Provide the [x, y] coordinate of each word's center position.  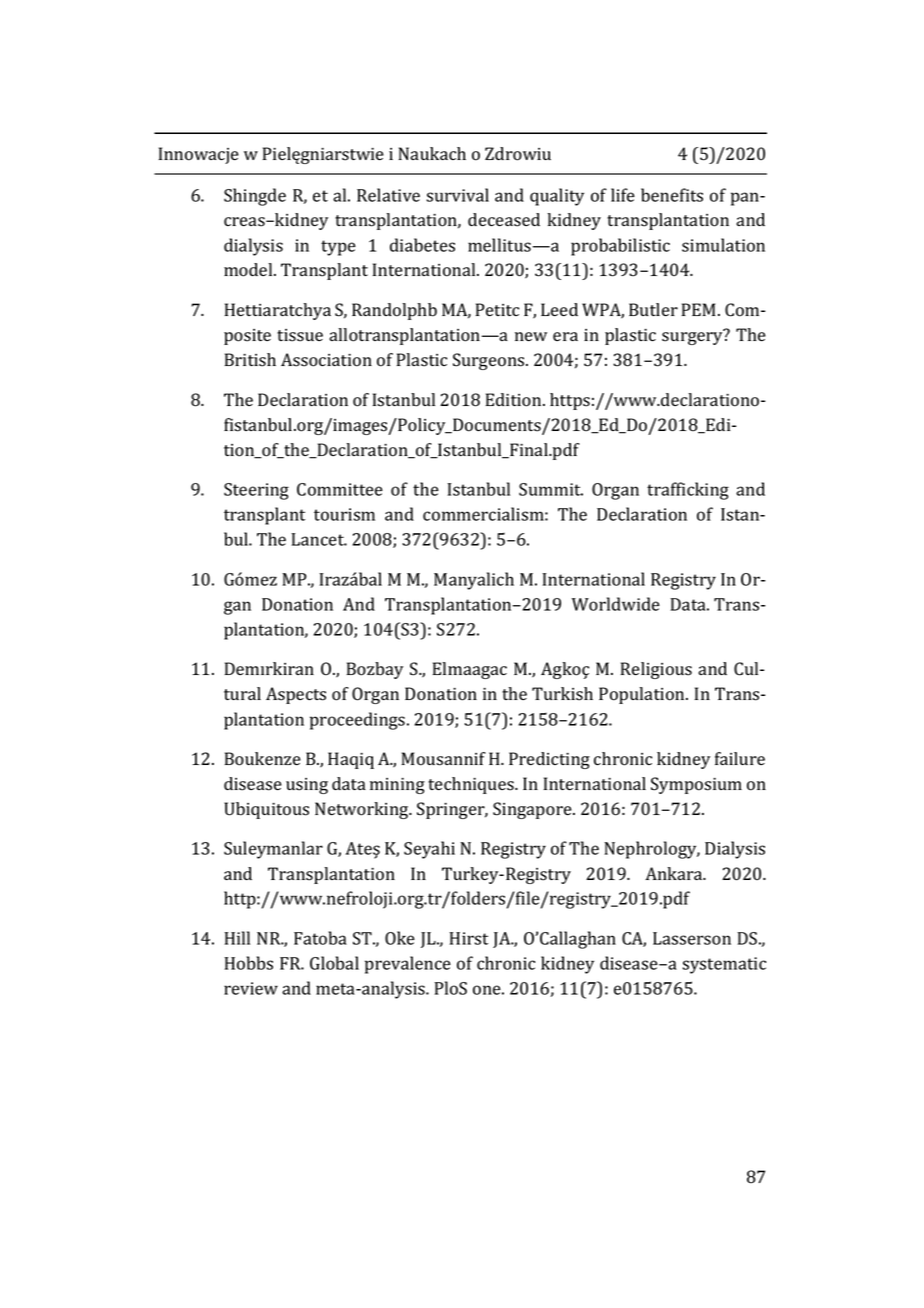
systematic [724, 965]
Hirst [468, 938]
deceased [504, 220]
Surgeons [490, 361]
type [338, 248]
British [250, 360]
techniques [472, 785]
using [307, 786]
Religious [656, 670]
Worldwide [616, 604]
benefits [672, 195]
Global [334, 963]
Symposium [696, 785]
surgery [693, 337]
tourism [344, 514]
